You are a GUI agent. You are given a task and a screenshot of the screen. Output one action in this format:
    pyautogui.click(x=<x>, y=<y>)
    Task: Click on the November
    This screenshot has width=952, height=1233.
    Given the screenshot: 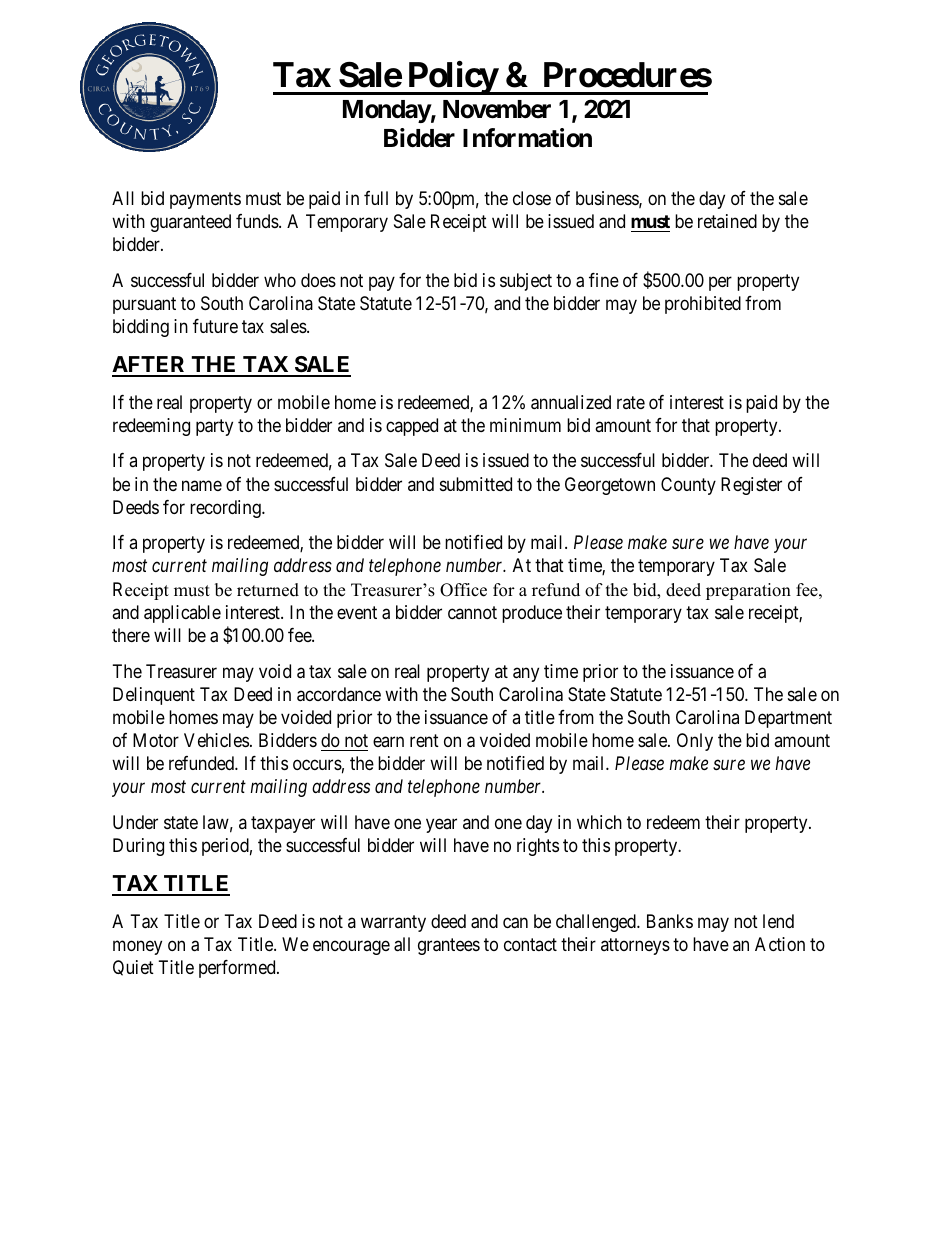 What is the action you would take?
    pyautogui.click(x=497, y=109)
